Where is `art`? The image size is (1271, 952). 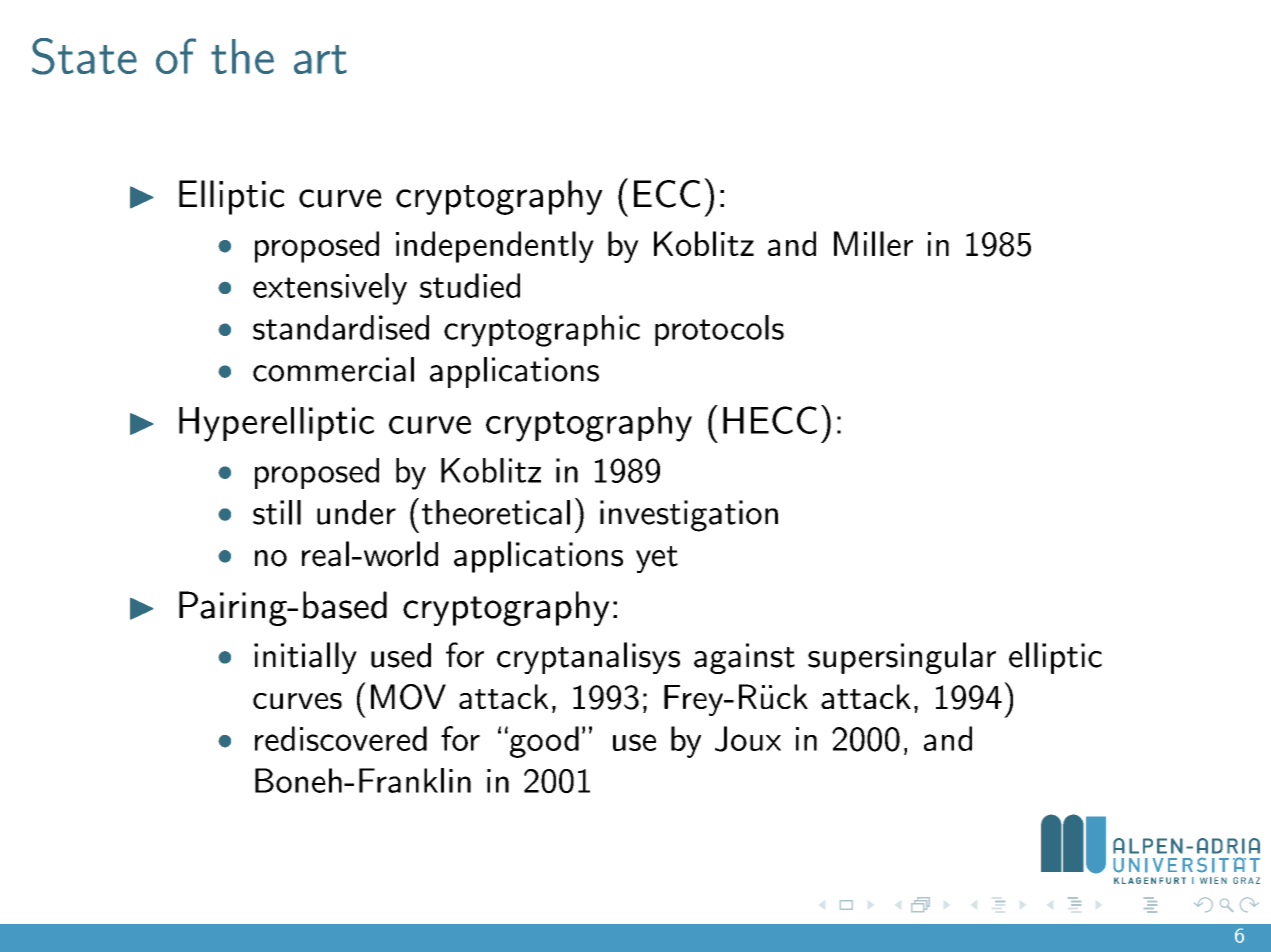 art is located at coordinates (320, 59).
